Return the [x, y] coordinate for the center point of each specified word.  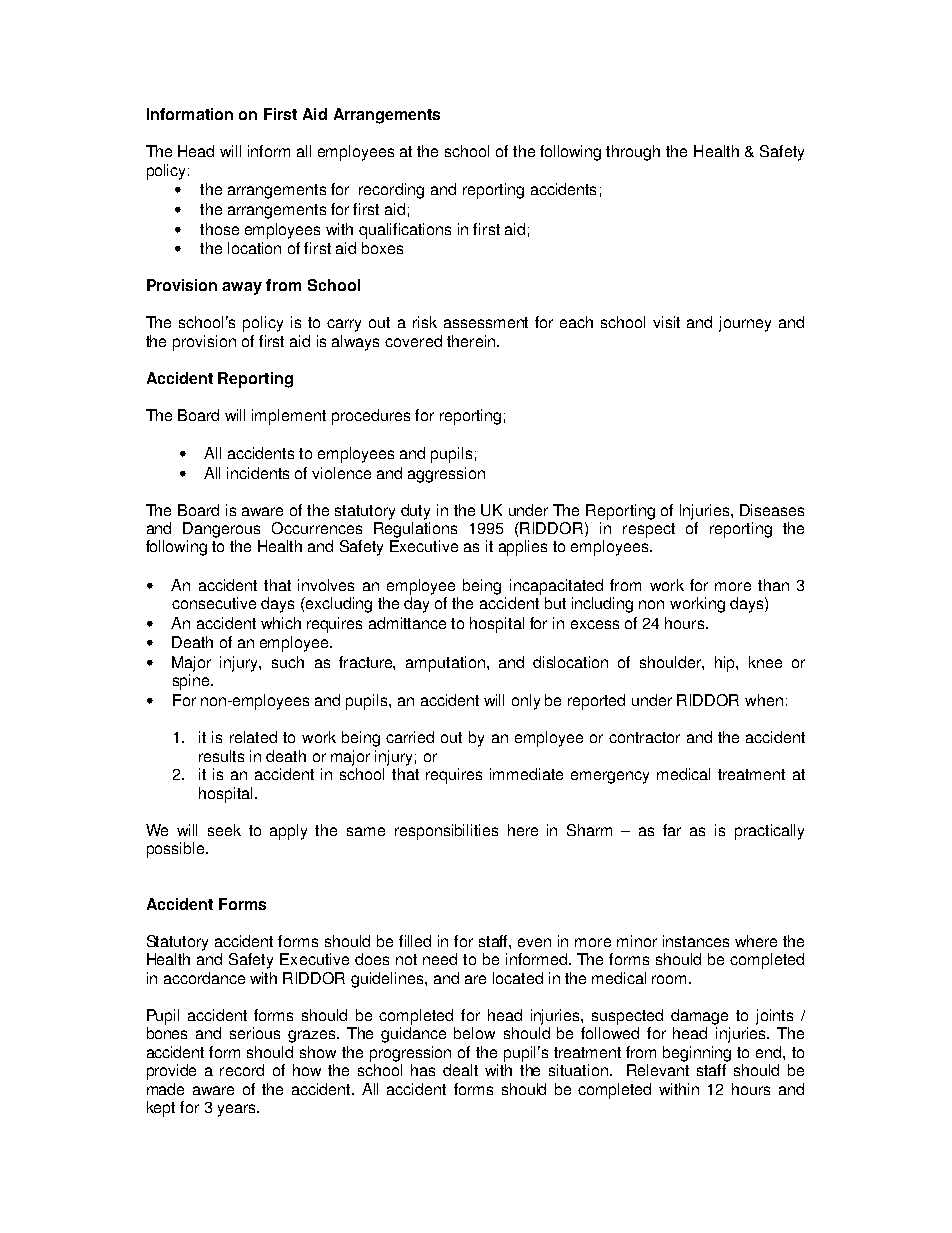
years [238, 1110]
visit [666, 322]
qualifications [405, 231]
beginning [697, 1054]
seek [224, 830]
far [672, 830]
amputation [445, 664]
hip [726, 664]
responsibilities [446, 832]
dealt [460, 1070]
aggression [446, 475]
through [633, 153]
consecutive [214, 603]
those [219, 229]
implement [289, 417]
